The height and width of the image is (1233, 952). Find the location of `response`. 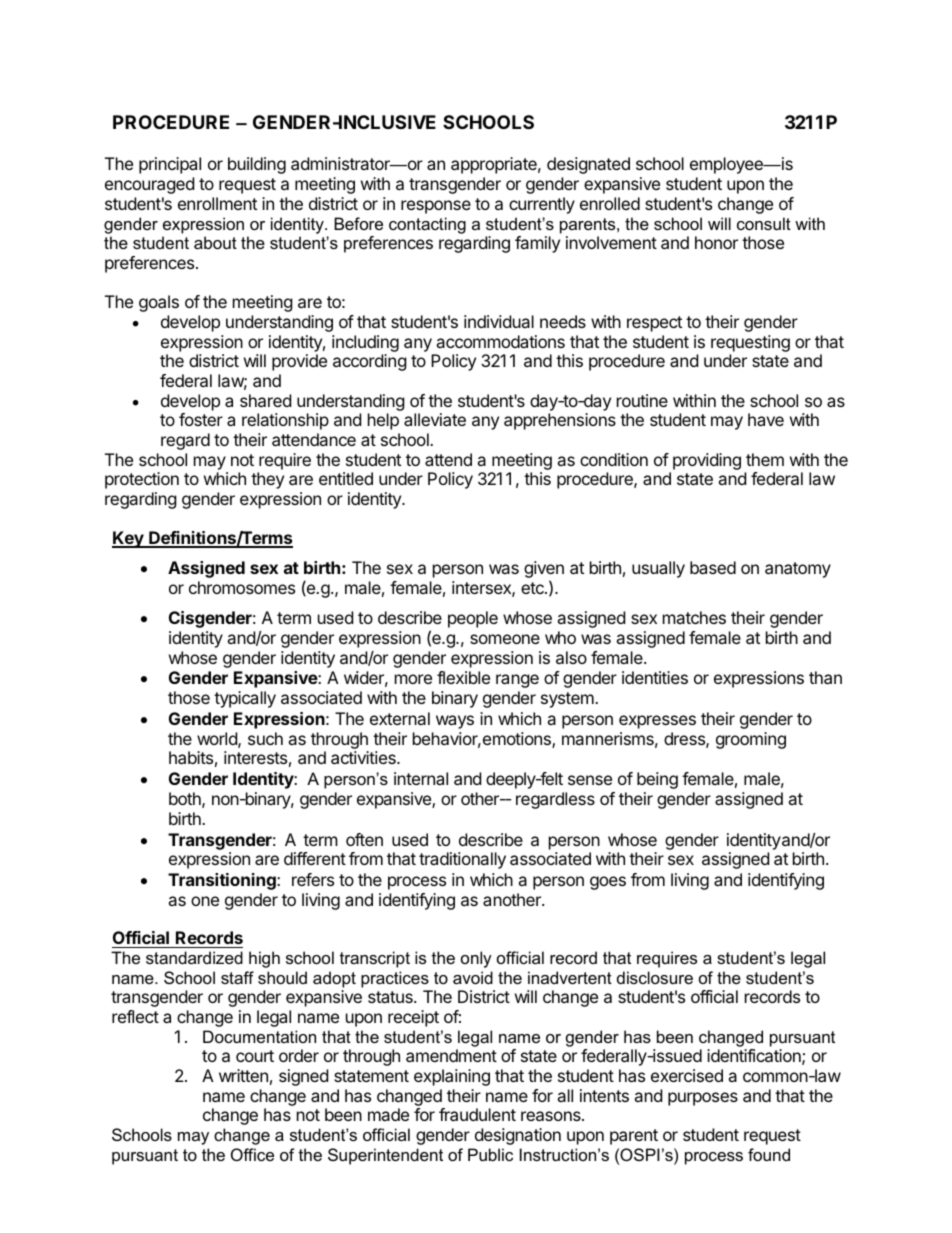

response is located at coordinates (436, 207).
